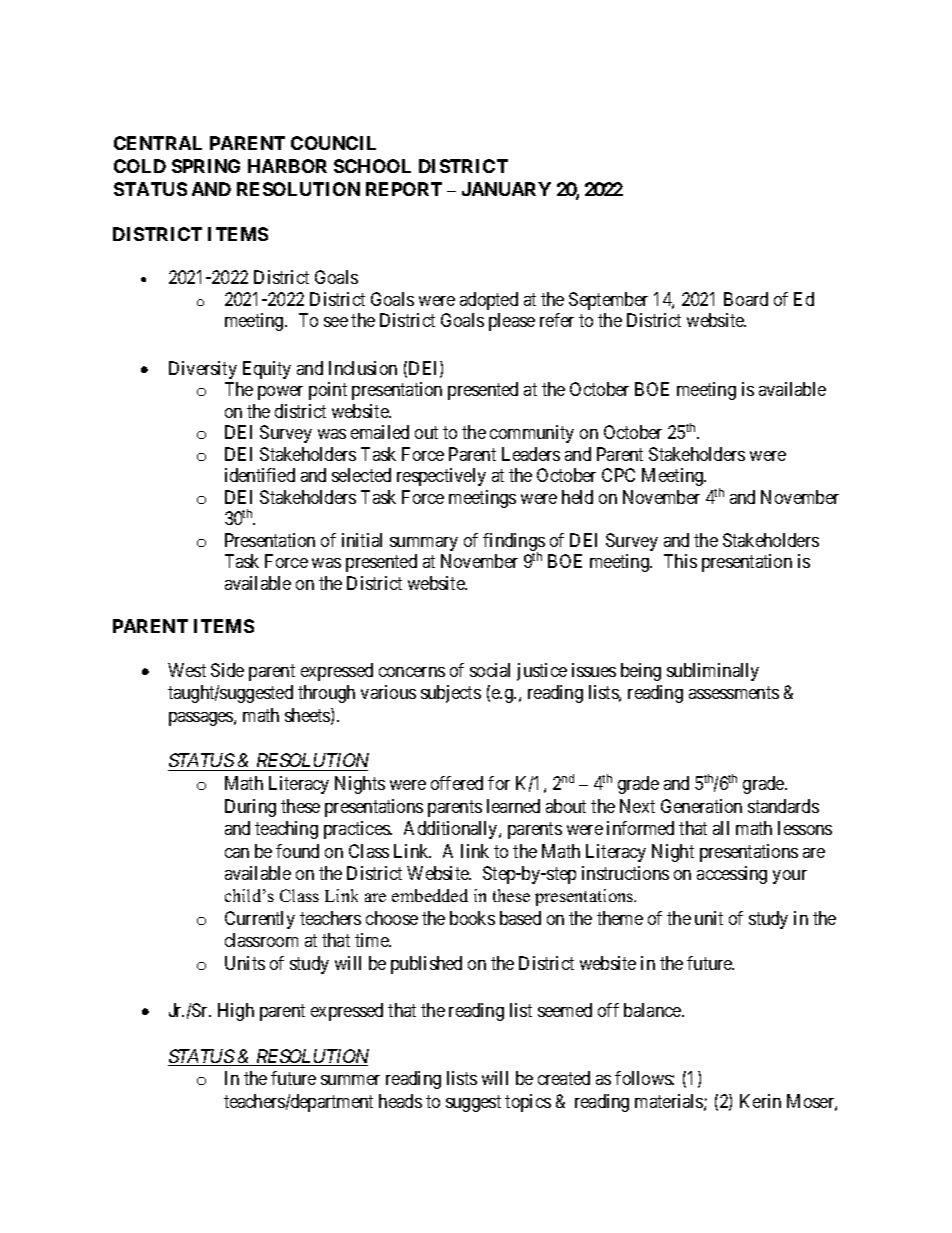  I want to click on topics, so click(528, 1103).
